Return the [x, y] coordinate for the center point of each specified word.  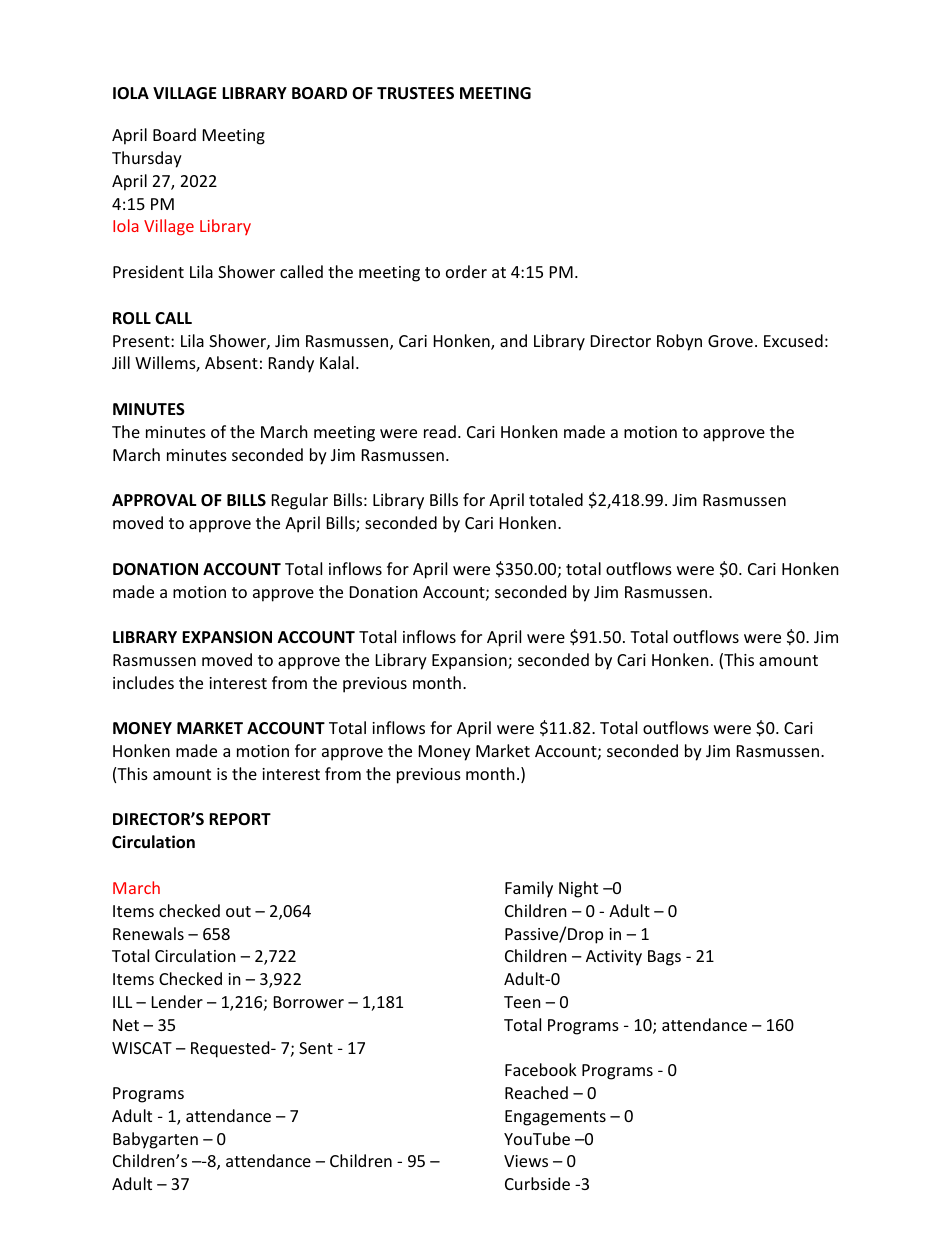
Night [578, 889]
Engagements [555, 1118]
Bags [664, 958]
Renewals [148, 933]
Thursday [147, 159]
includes [143, 682]
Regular [300, 501]
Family [529, 889]
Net [126, 1025]
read [440, 431]
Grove [730, 341]
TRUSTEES [415, 93]
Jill [121, 362]
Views [526, 1161]
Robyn [679, 342]
